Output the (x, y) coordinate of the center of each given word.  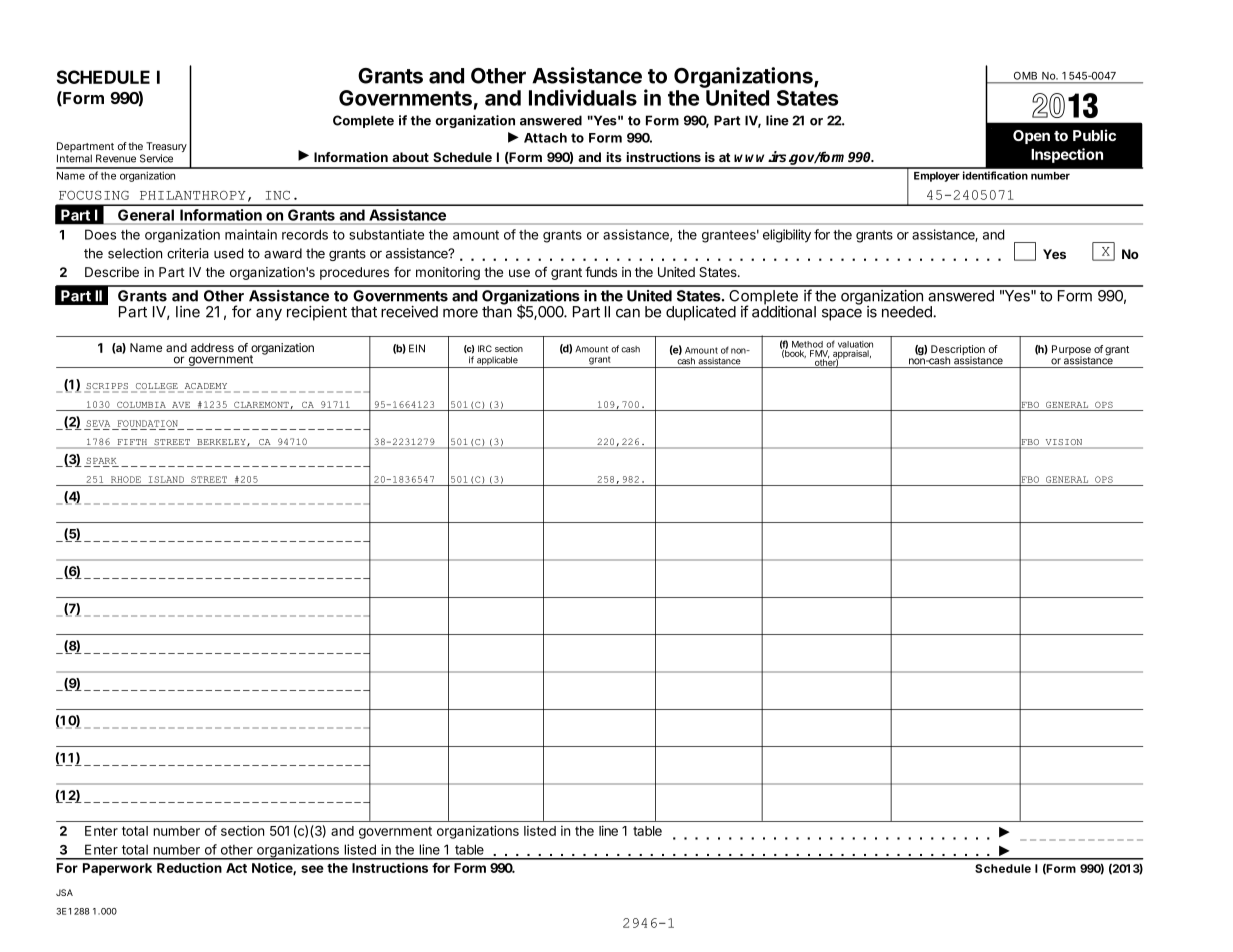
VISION (1064, 443)
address (212, 347)
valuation (855, 344)
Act (236, 868)
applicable (497, 362)
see (312, 869)
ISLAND (166, 479)
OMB (1025, 76)
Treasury (166, 148)
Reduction (189, 867)
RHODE (126, 479)
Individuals (583, 97)
